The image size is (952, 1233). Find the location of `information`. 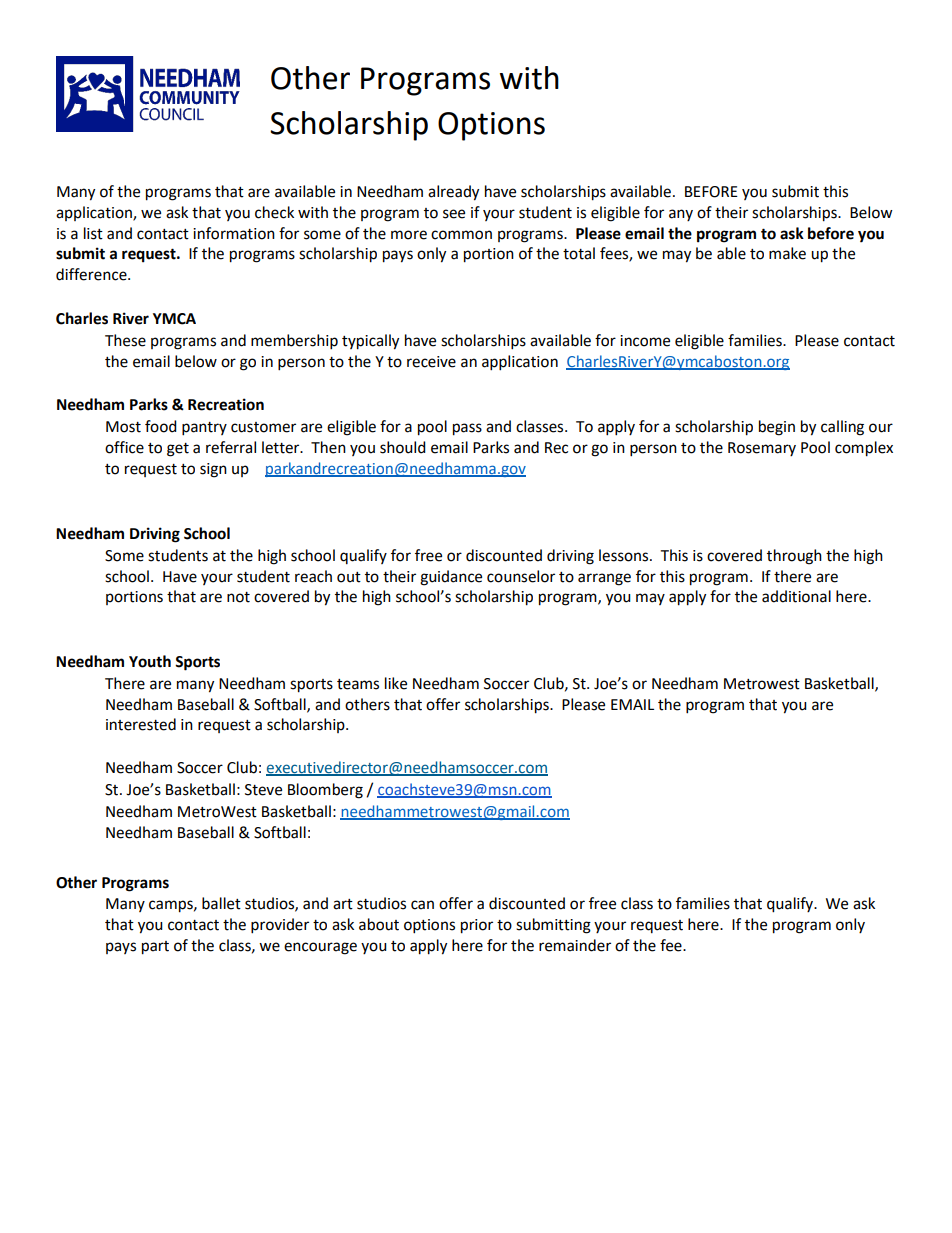

information is located at coordinates (234, 233).
